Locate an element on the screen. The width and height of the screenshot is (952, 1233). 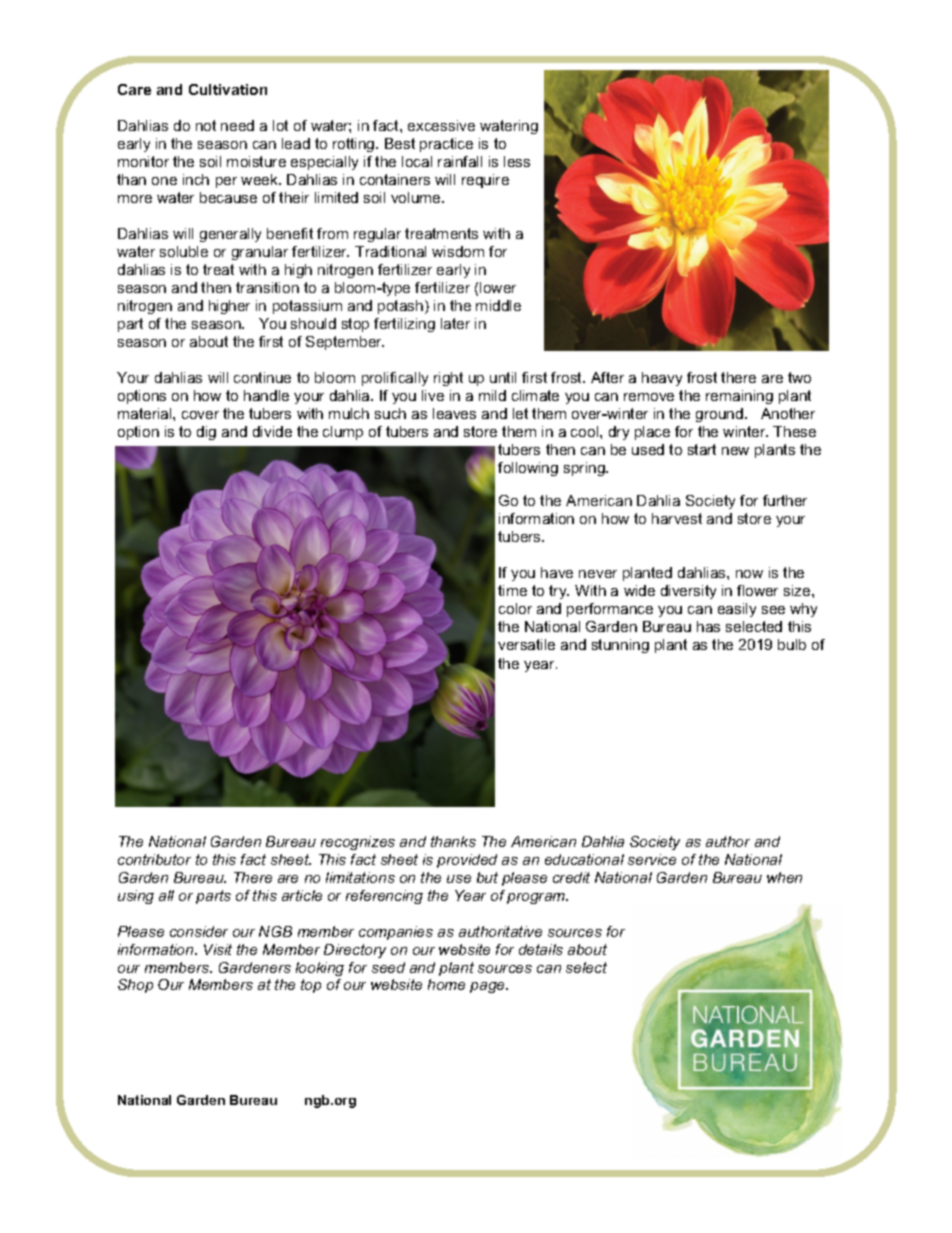
contributor is located at coordinates (154, 859).
